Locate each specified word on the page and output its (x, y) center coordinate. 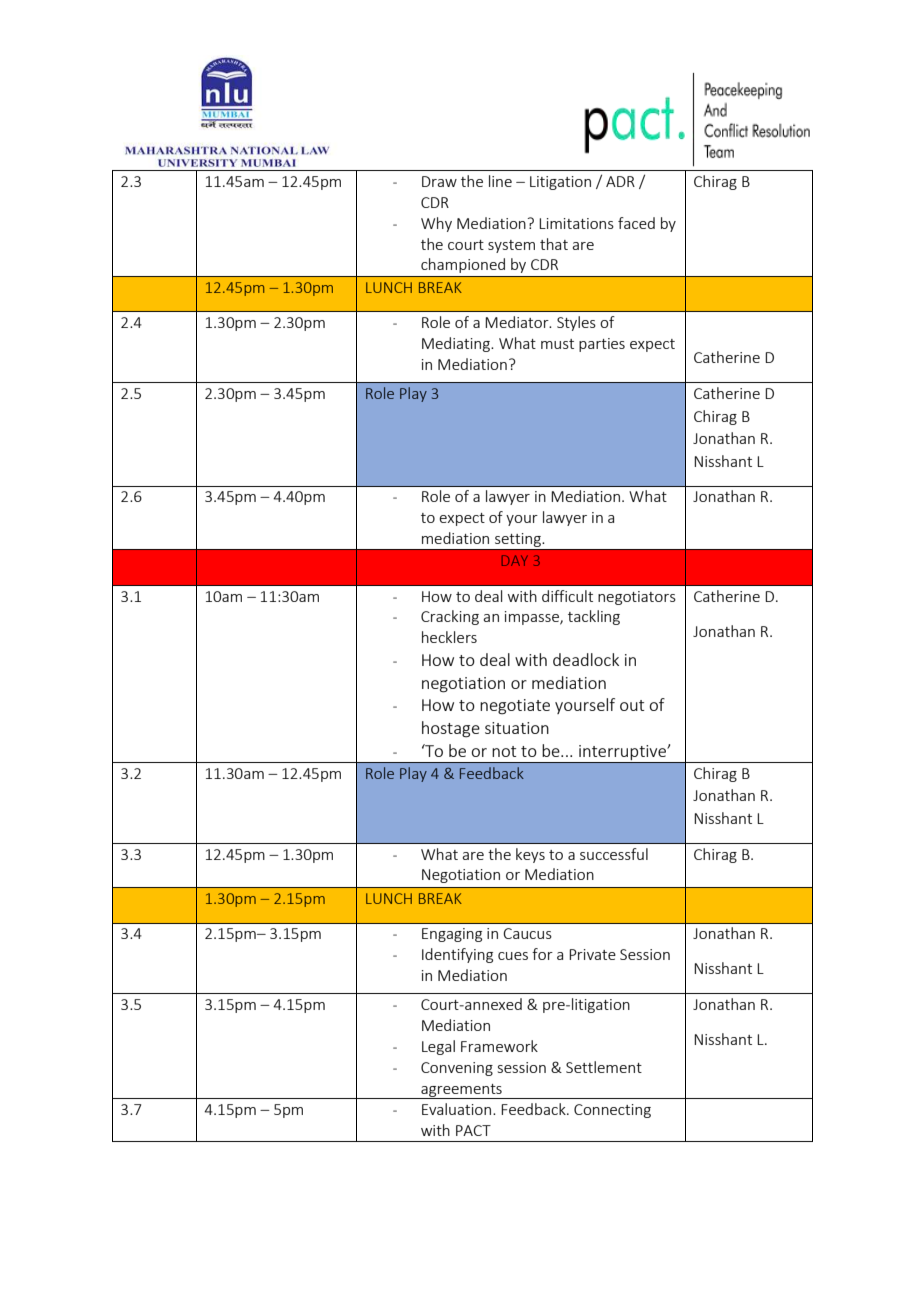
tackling (594, 617)
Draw (439, 181)
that (554, 244)
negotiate (515, 707)
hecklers (449, 637)
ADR (620, 181)
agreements (461, 1091)
